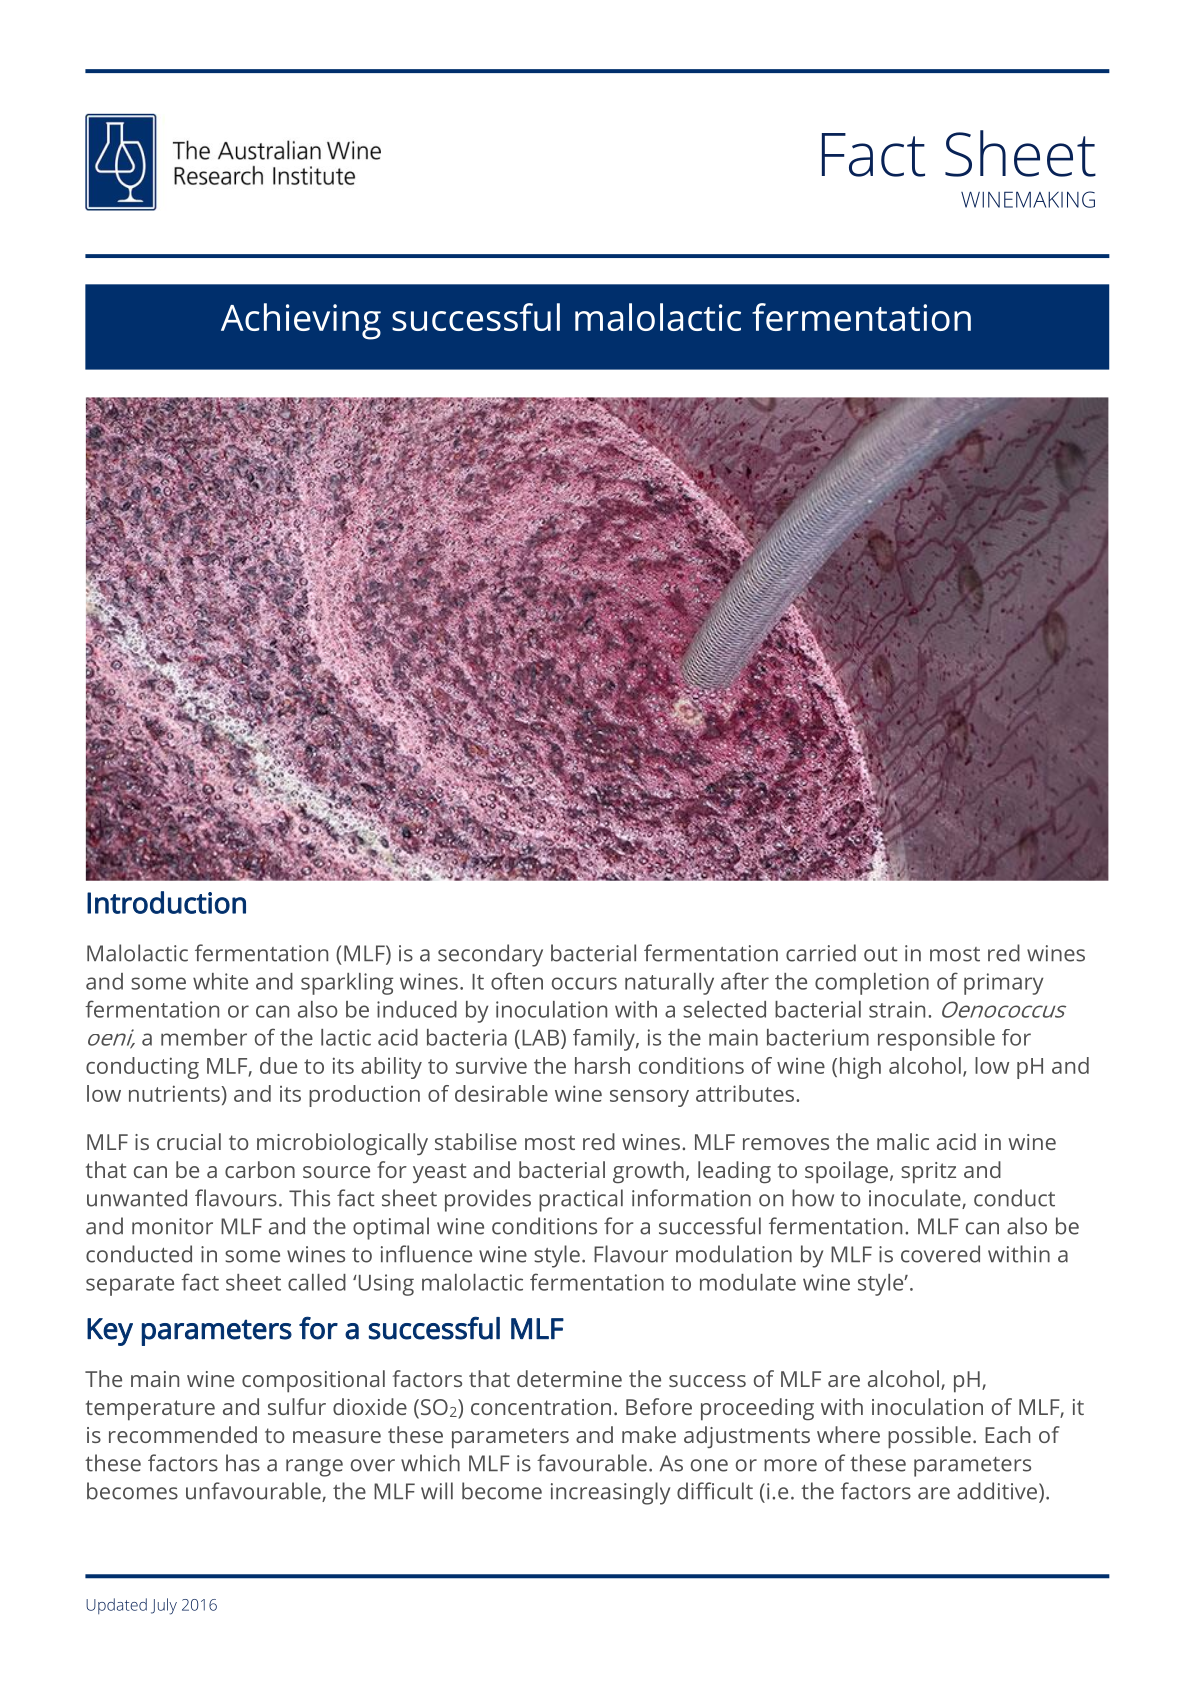 This screenshot has height=1690, width=1194. I want to click on white, so click(220, 981).
